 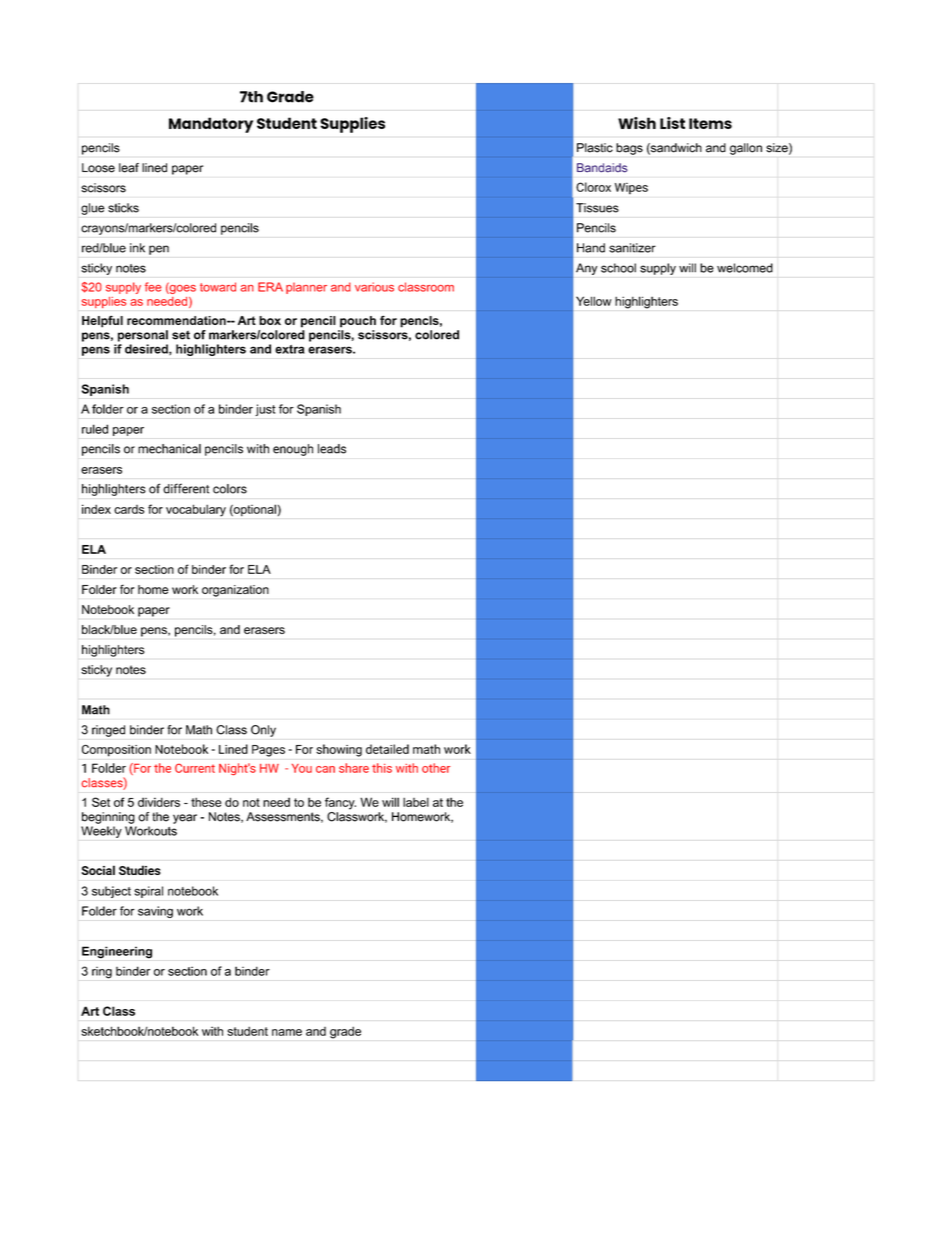 What do you see at coordinates (387, 749) in the image?
I see `detailed` at bounding box center [387, 749].
